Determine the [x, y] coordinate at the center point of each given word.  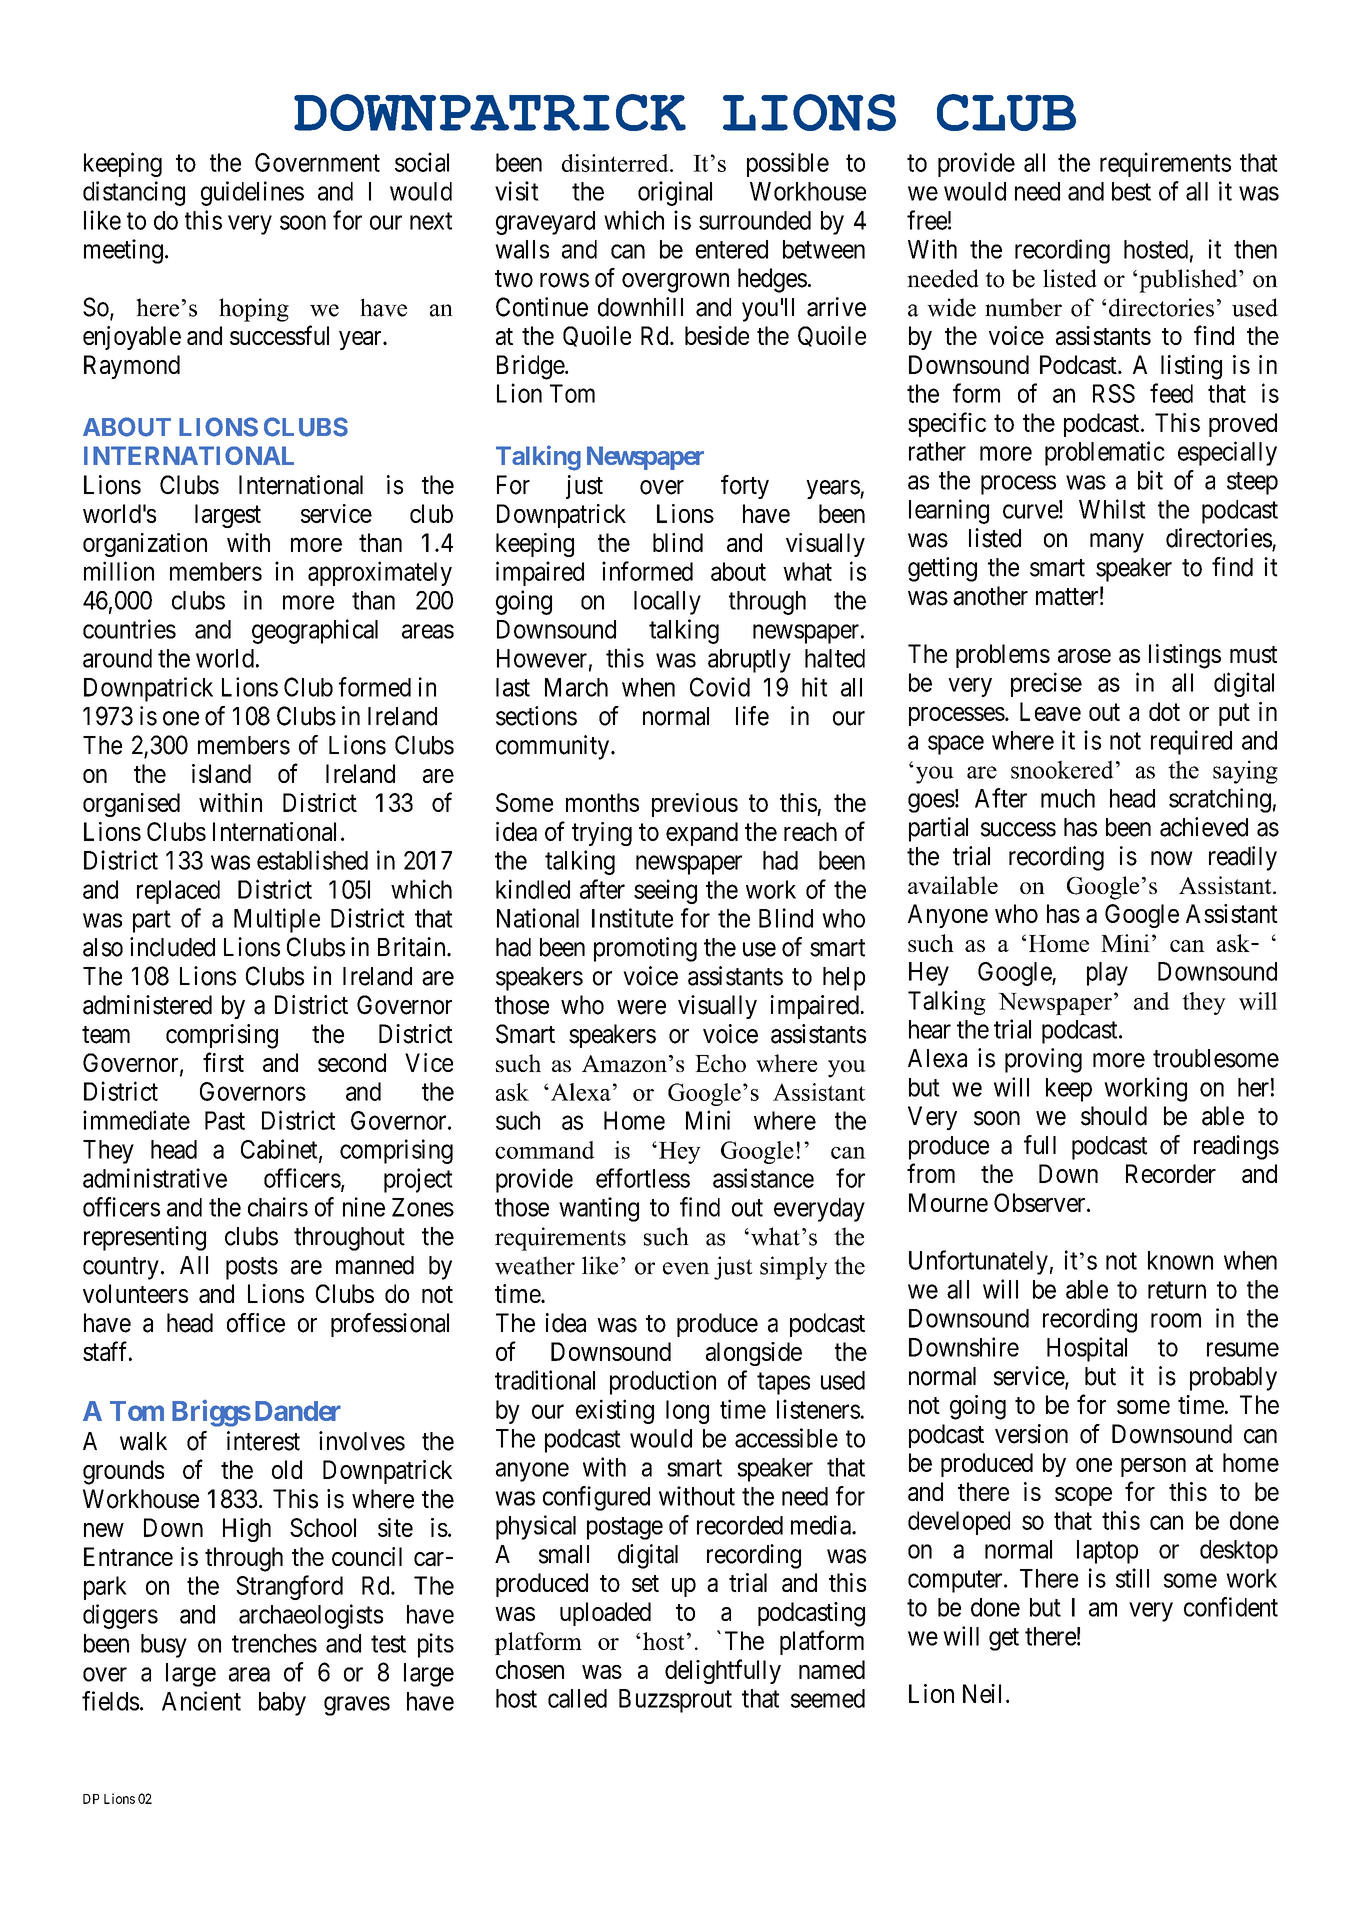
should [1114, 1116]
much [1068, 798]
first [223, 1062]
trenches [274, 1643]
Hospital [1087, 1349]
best [1131, 191]
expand [702, 834]
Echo [720, 1063]
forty [745, 487]
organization [145, 545]
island [221, 773]
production [663, 1382]
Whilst [1112, 509]
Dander [298, 1411]
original [675, 193]
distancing [134, 193]
